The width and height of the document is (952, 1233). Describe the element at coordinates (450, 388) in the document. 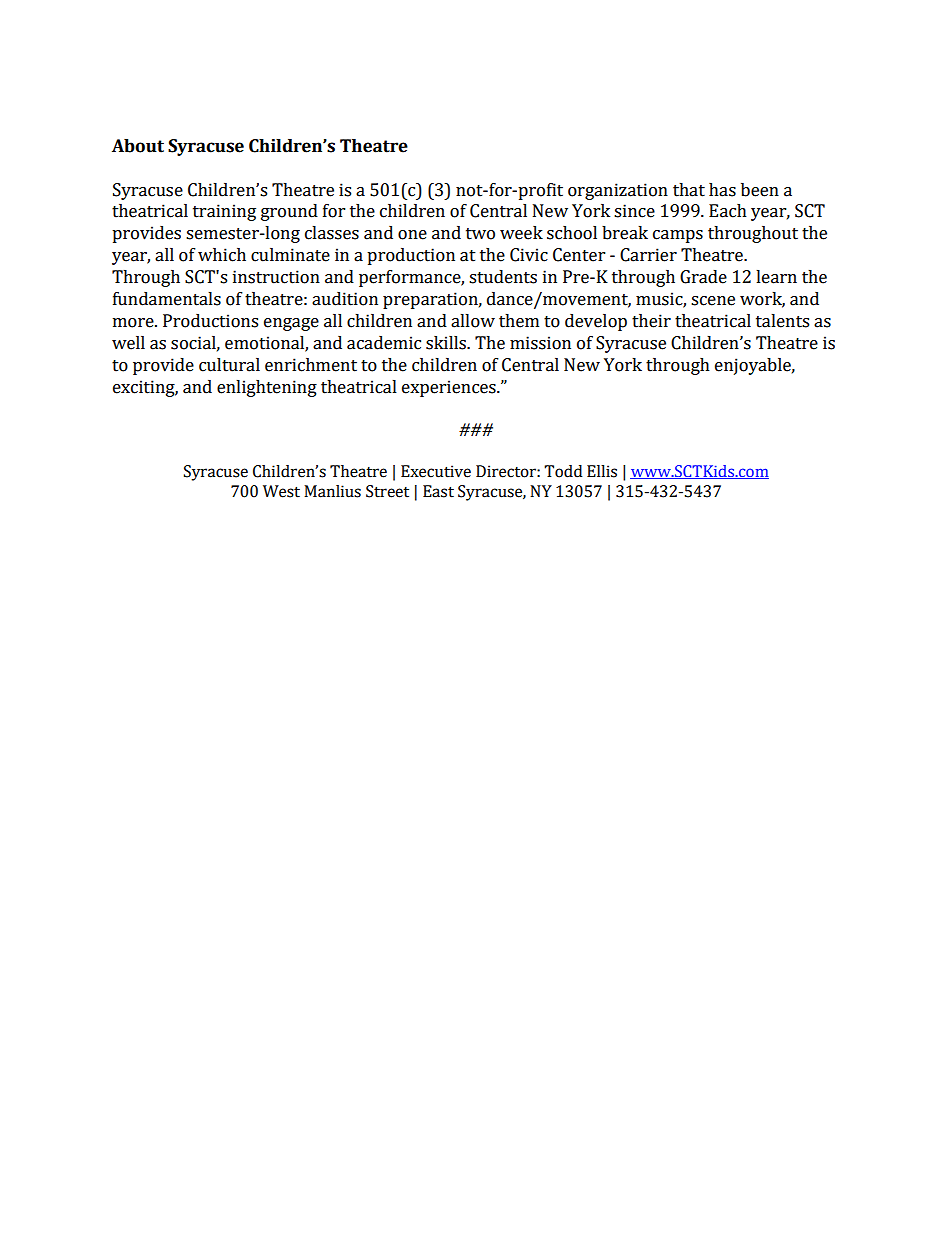

I see `experiences` at that location.
